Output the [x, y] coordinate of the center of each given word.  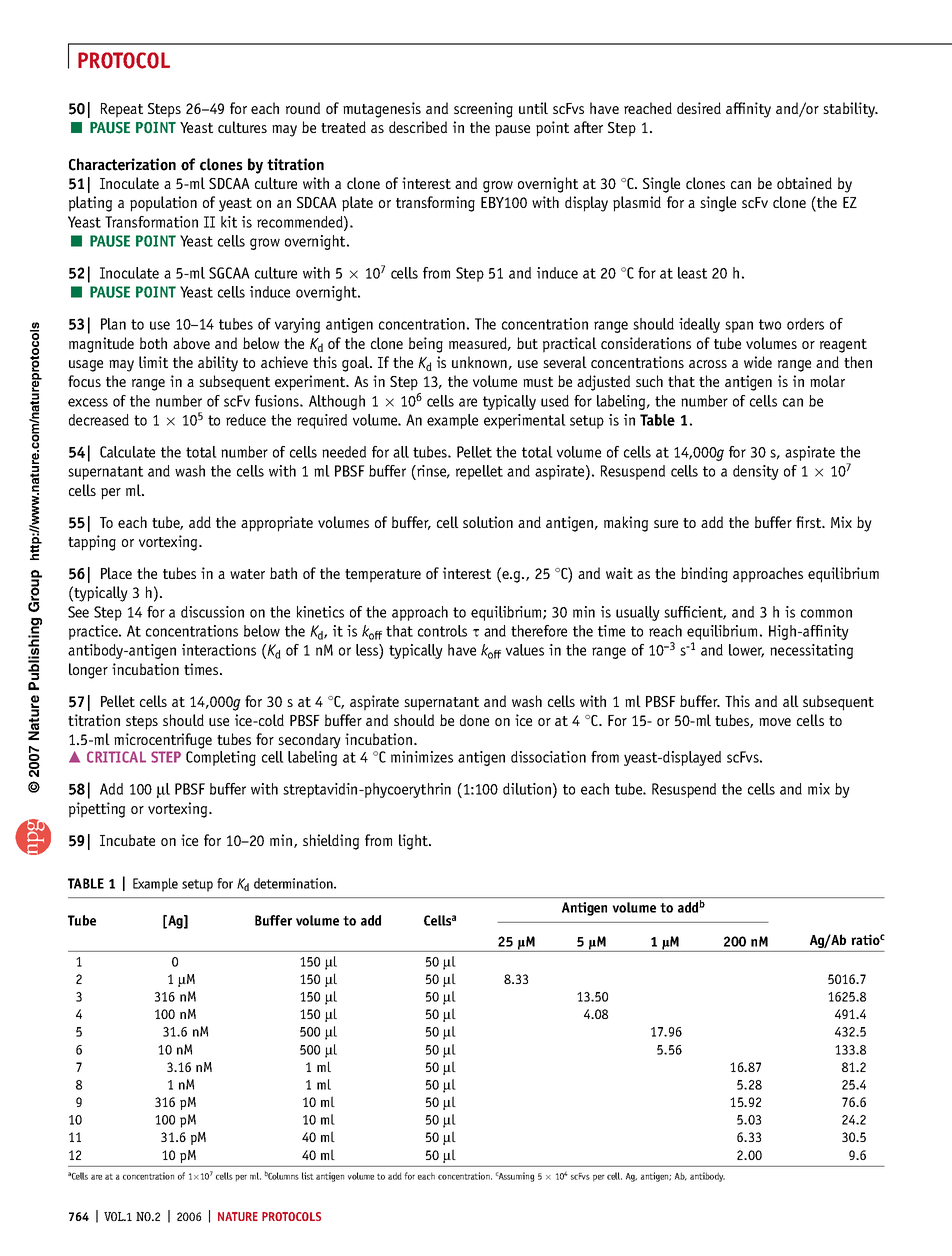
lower [746, 651]
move [775, 722]
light [414, 842]
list [308, 1176]
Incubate [127, 840]
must [538, 382]
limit [153, 362]
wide [758, 362]
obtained [804, 183]
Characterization [122, 164]
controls [442, 631]
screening [483, 110]
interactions [219, 650]
